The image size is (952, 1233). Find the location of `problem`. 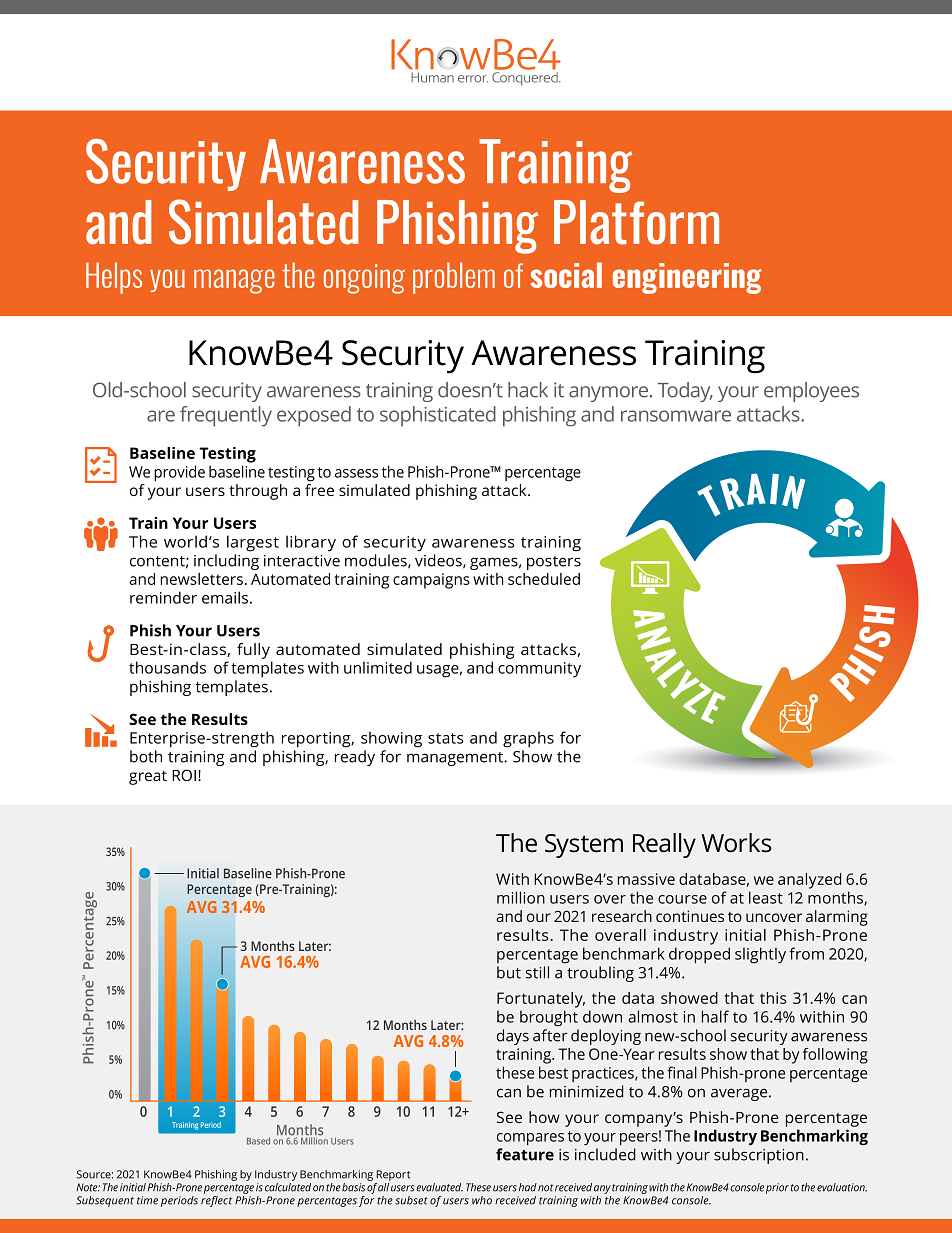

problem is located at coordinates (454, 278).
